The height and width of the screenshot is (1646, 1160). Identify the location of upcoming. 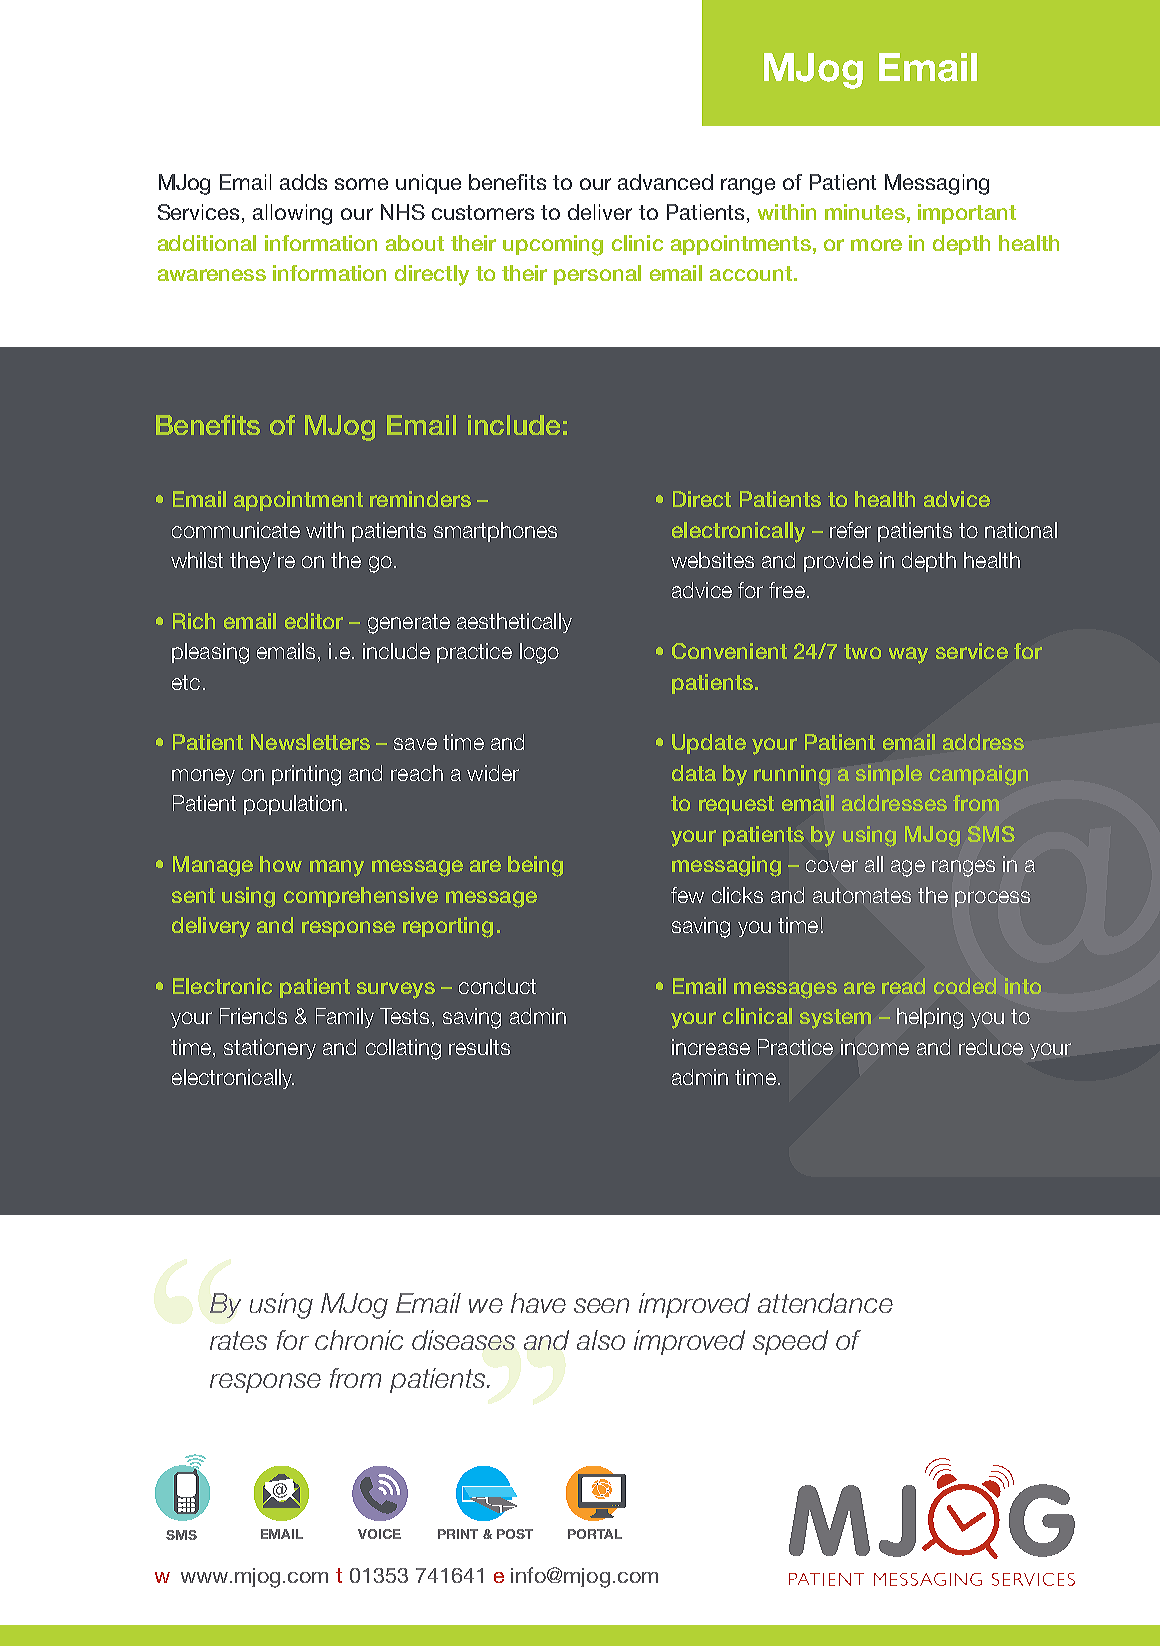
(553, 245).
